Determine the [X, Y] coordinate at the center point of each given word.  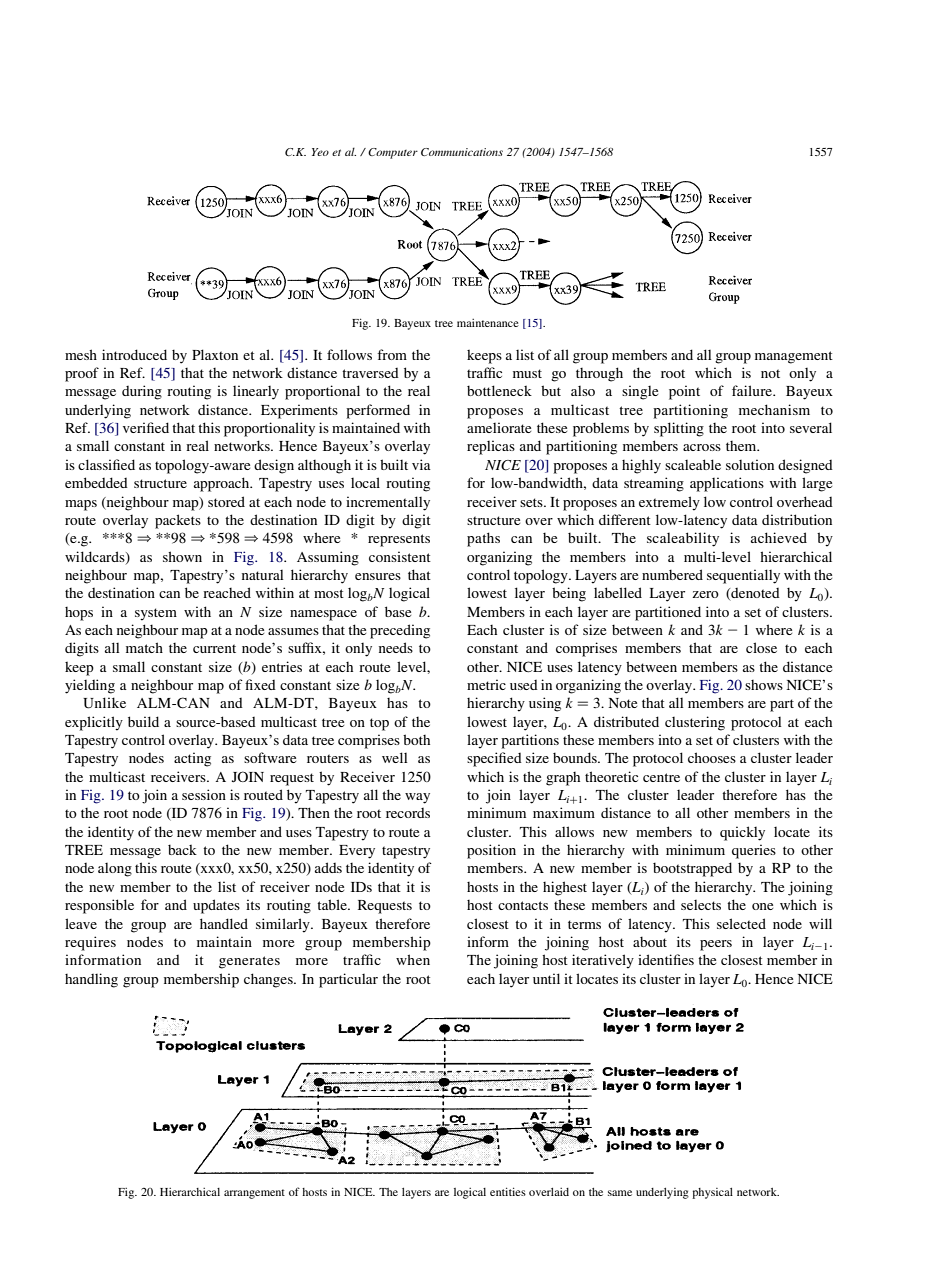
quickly [742, 833]
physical [712, 1193]
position [491, 851]
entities [508, 1191]
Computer [393, 153]
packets [178, 521]
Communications [462, 152]
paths [483, 539]
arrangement [254, 1194]
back [182, 849]
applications [727, 484]
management [794, 357]
